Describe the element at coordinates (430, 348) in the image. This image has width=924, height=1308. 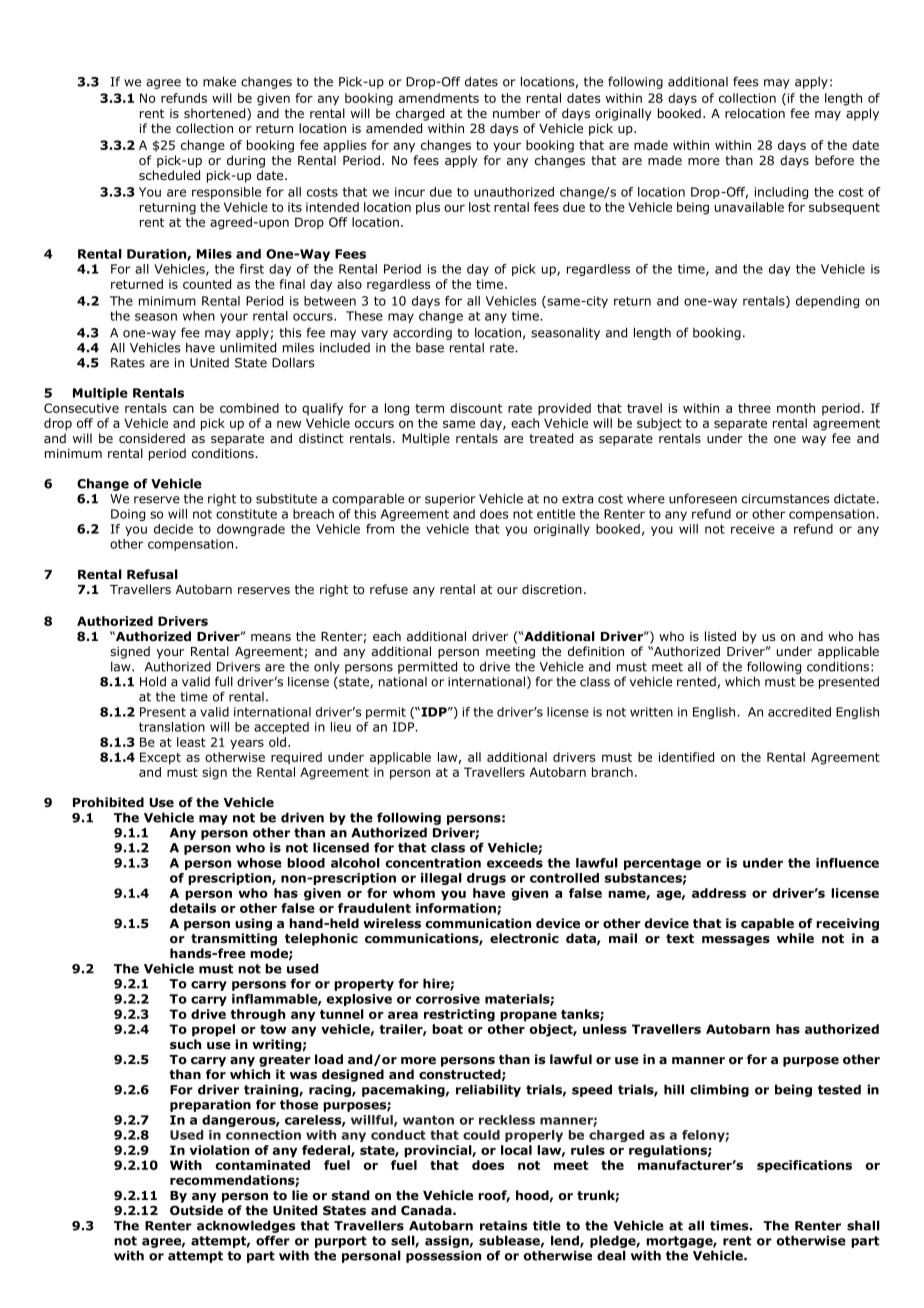
I see `base` at that location.
